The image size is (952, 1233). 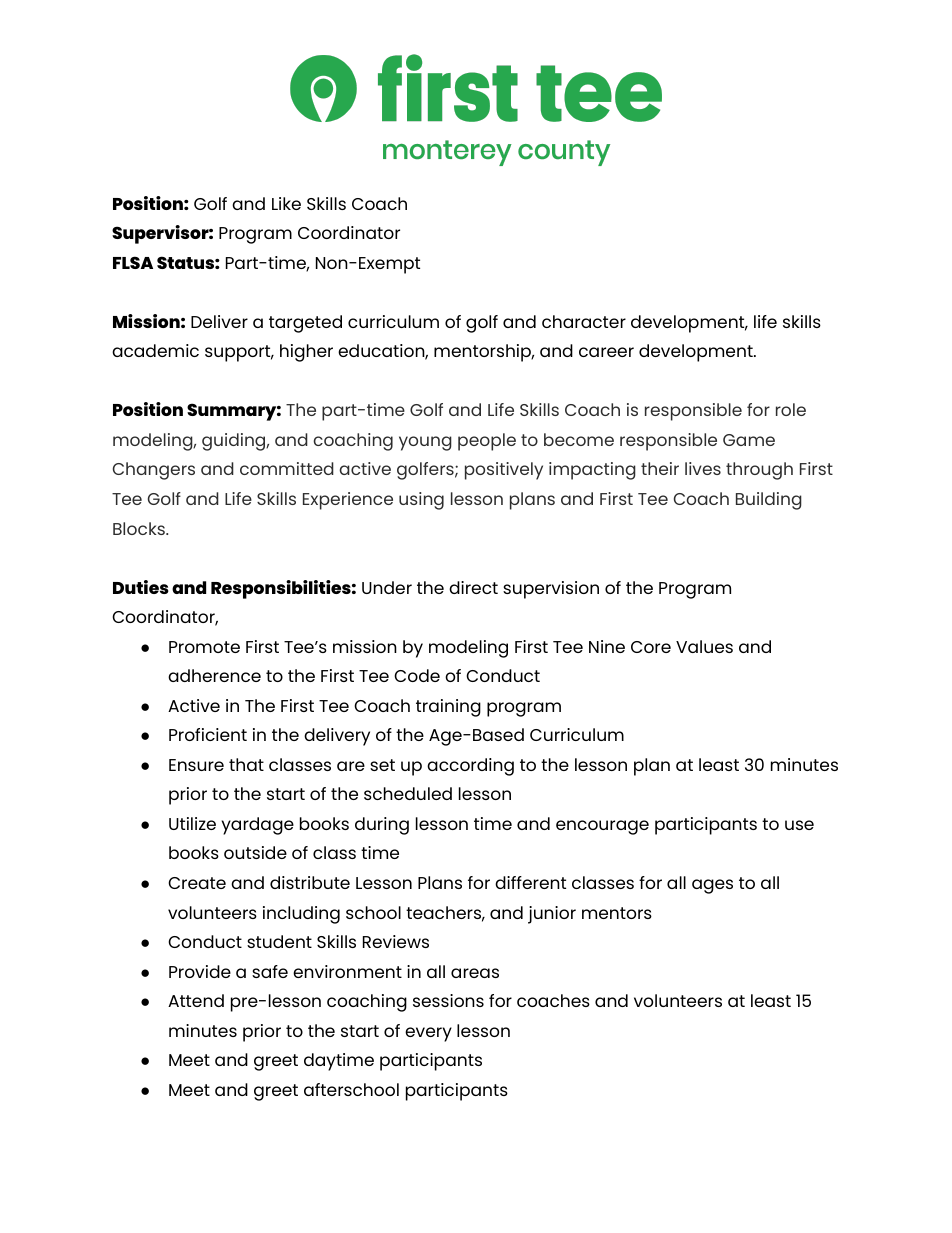 What do you see at coordinates (473, 587) in the image?
I see `direct` at bounding box center [473, 587].
